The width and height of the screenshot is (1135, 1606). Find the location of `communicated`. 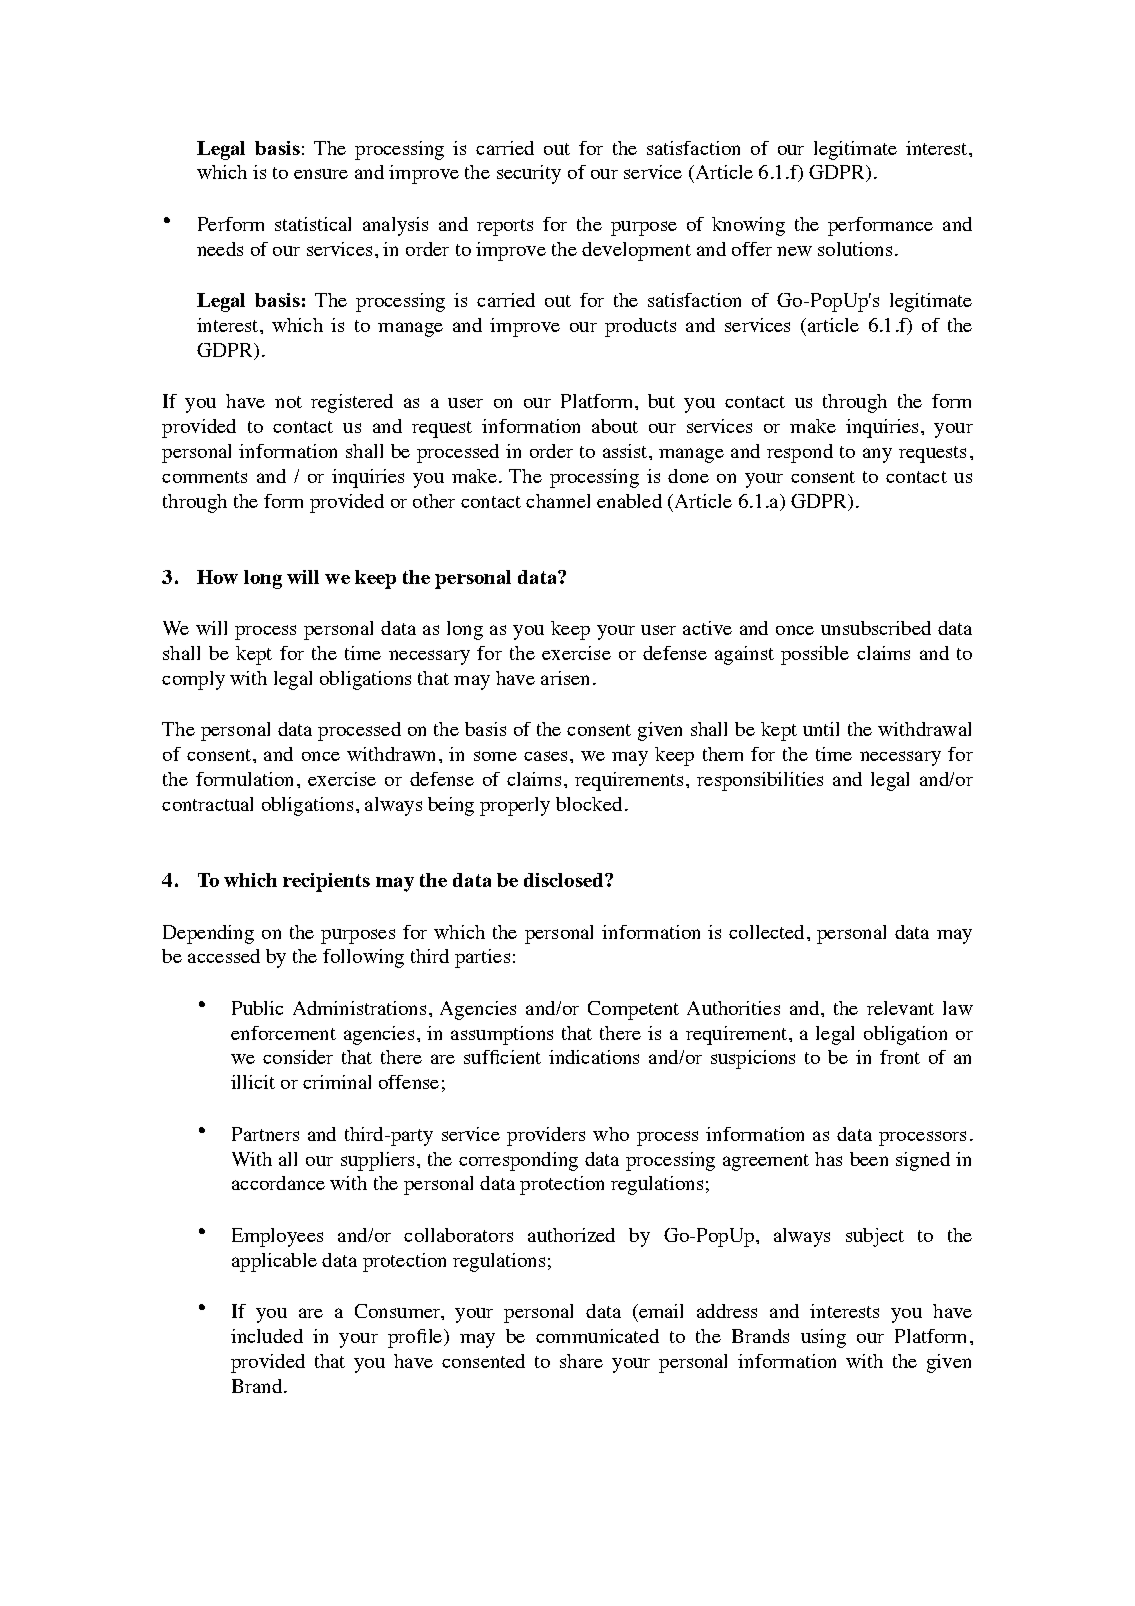

communicated is located at coordinates (597, 1336).
